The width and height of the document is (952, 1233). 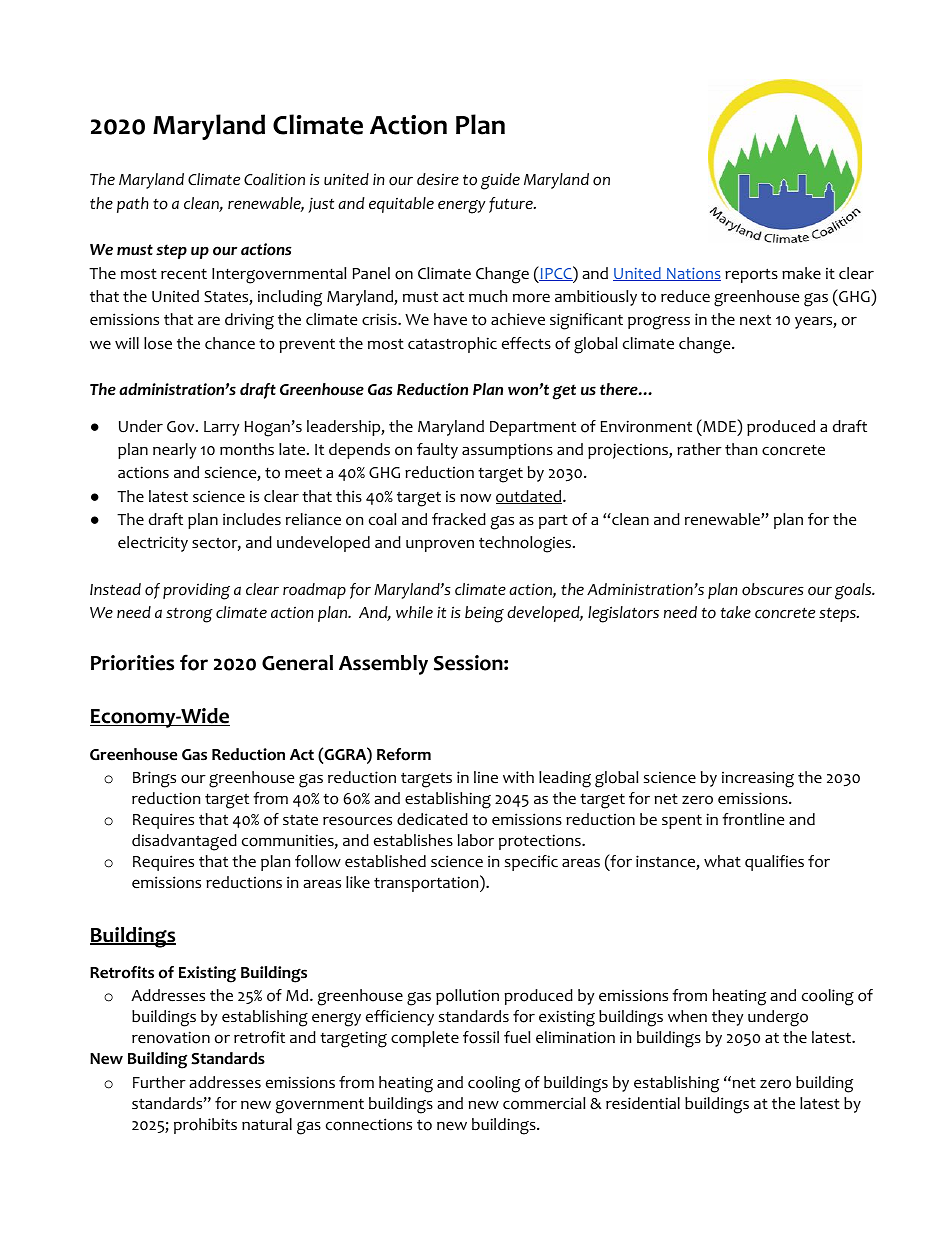 I want to click on reports, so click(x=751, y=275).
